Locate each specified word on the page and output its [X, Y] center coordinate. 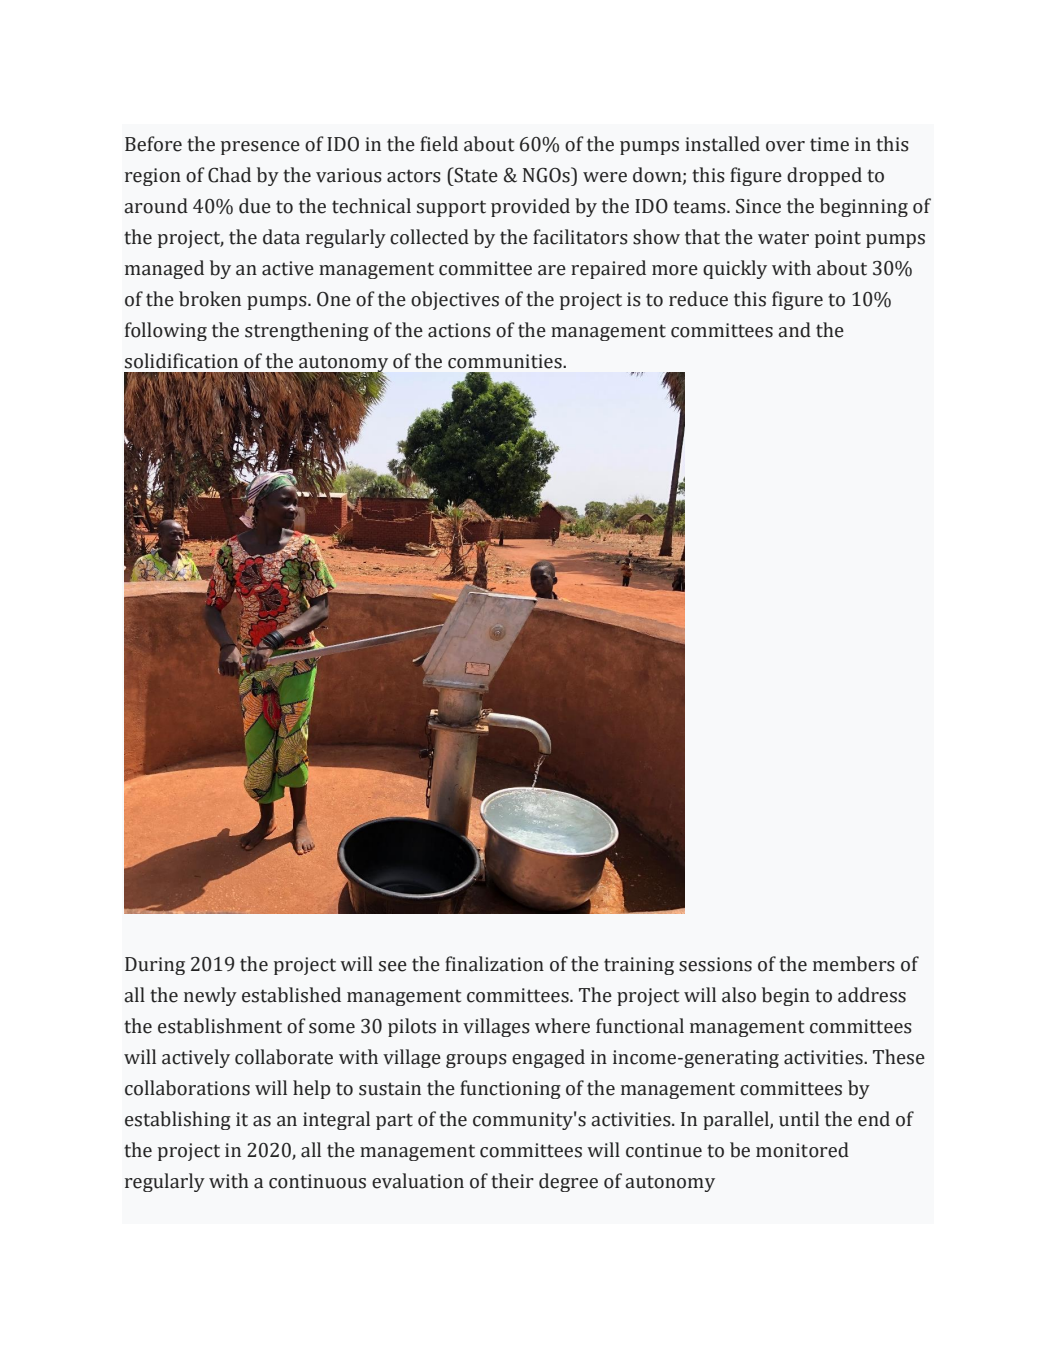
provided [530, 207]
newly [210, 996]
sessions [715, 964]
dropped [824, 176]
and [794, 330]
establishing [178, 1120]
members [854, 964]
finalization [494, 964]
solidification [181, 361]
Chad [229, 175]
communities [506, 361]
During [155, 966]
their [512, 1181]
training [639, 966]
